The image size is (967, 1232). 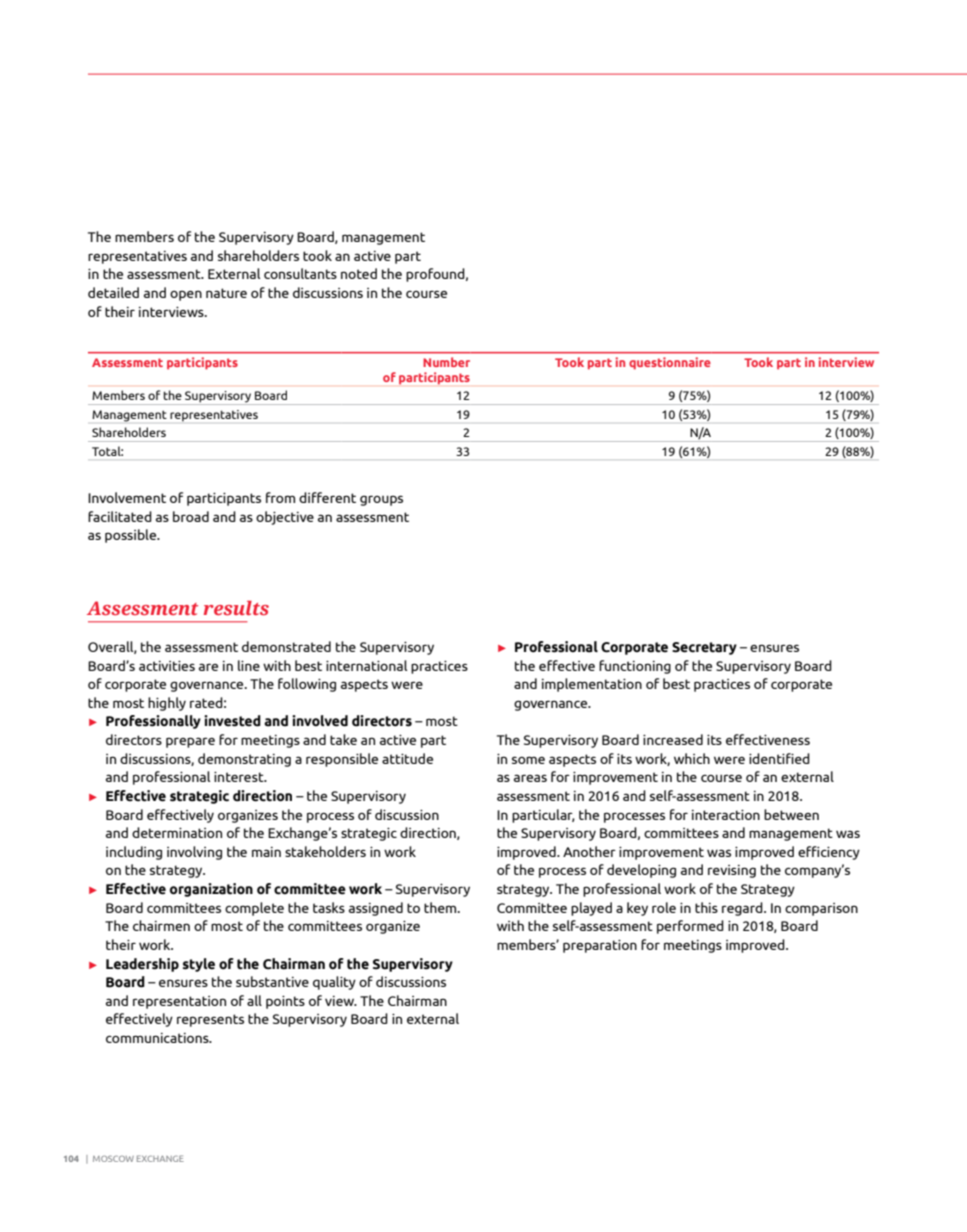 What do you see at coordinates (366, 665) in the screenshot?
I see `international` at bounding box center [366, 665].
